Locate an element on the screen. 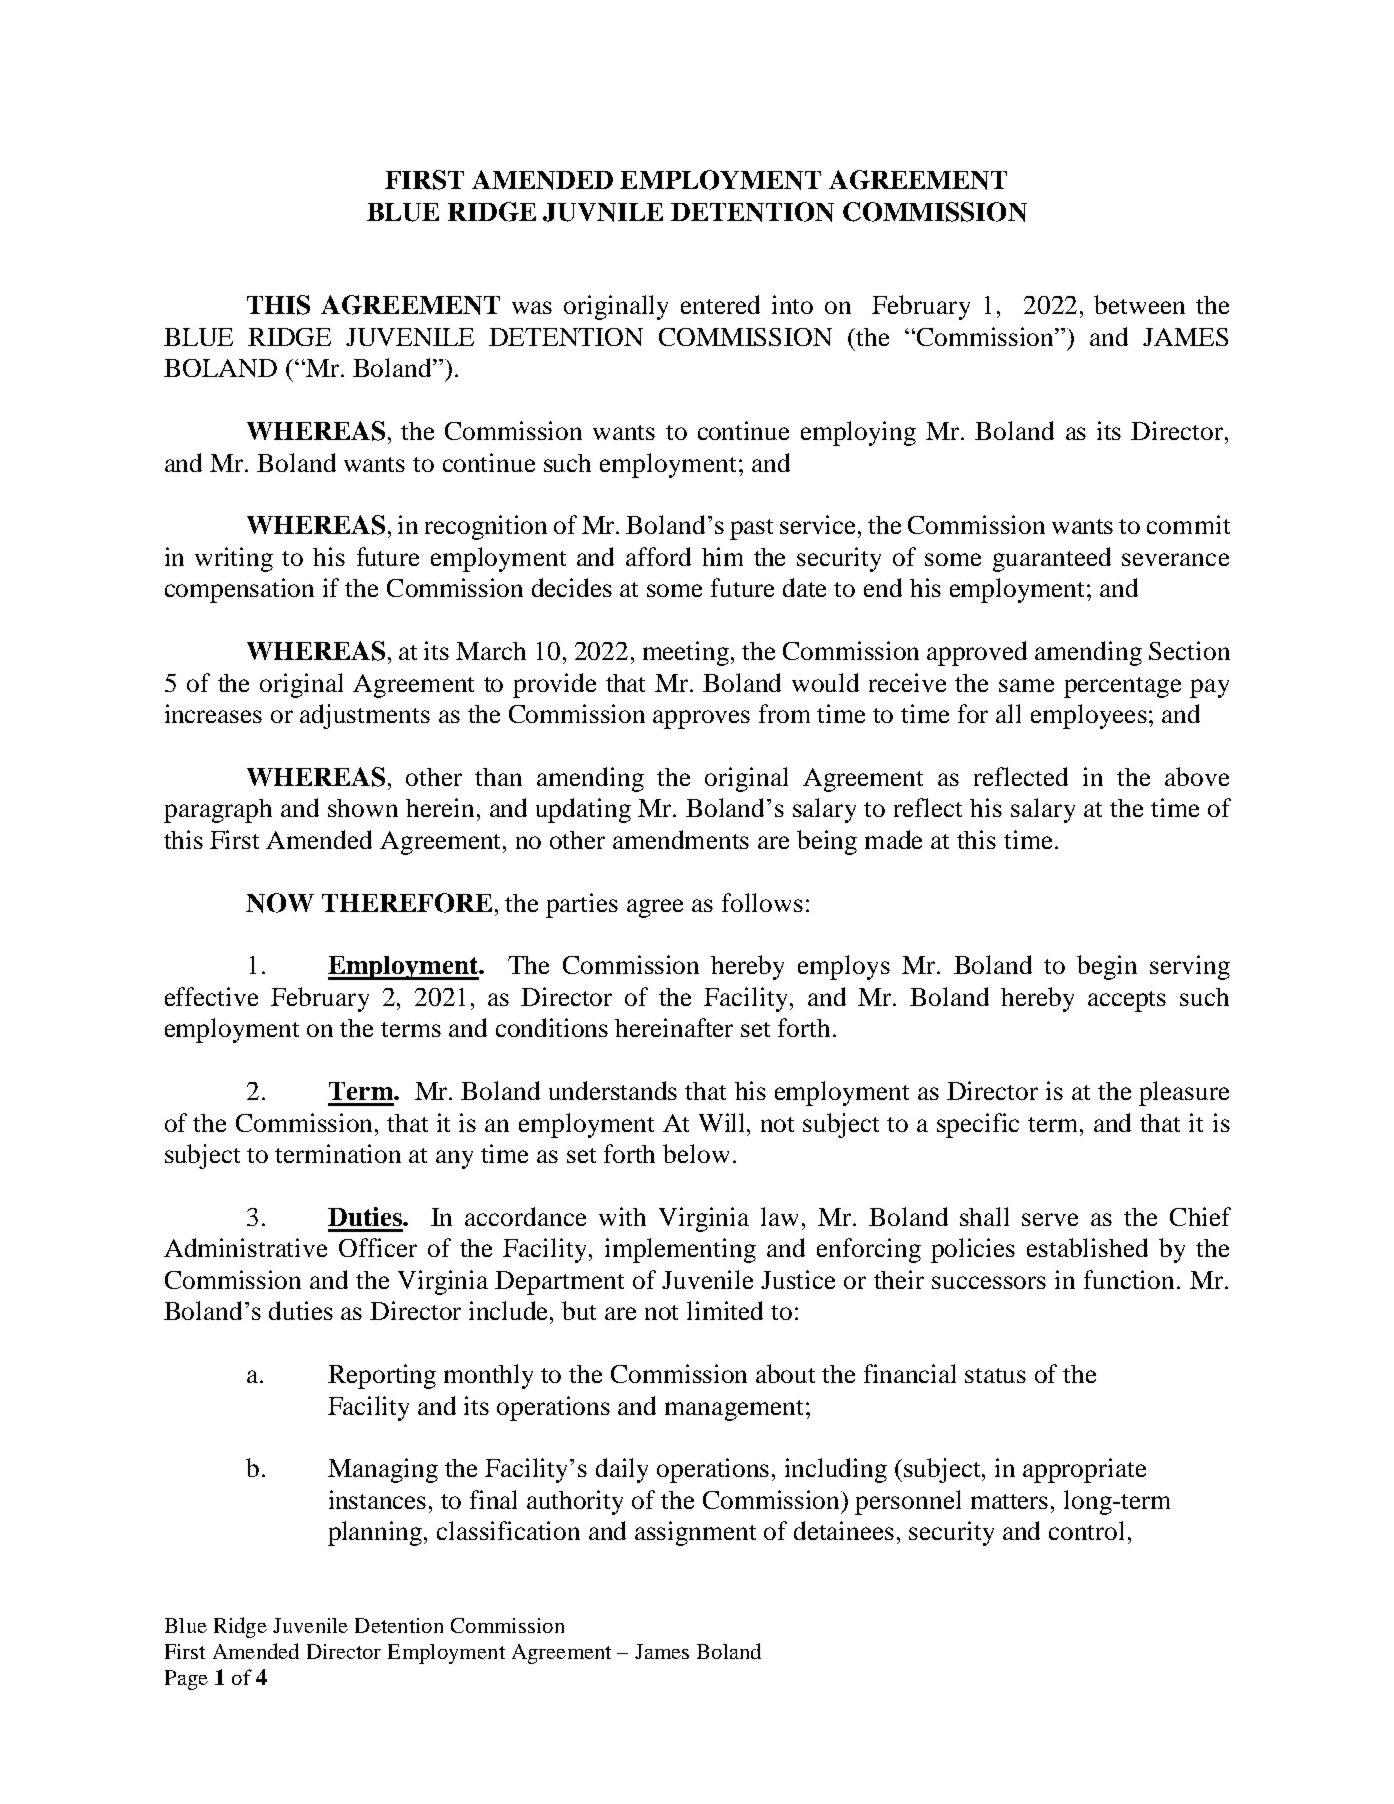  implementing is located at coordinates (680, 1250).
